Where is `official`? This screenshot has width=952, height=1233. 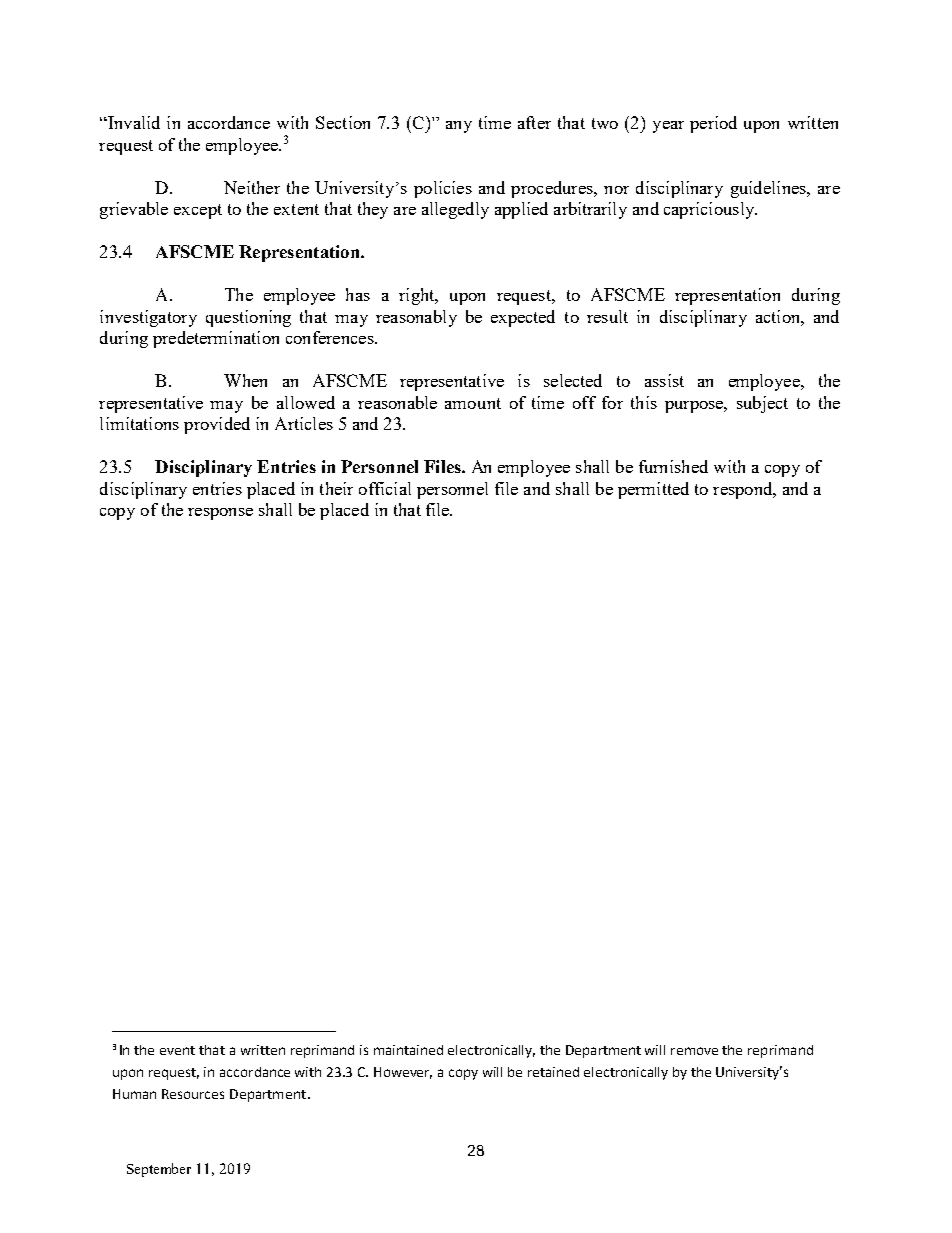
official is located at coordinates (385, 488).
